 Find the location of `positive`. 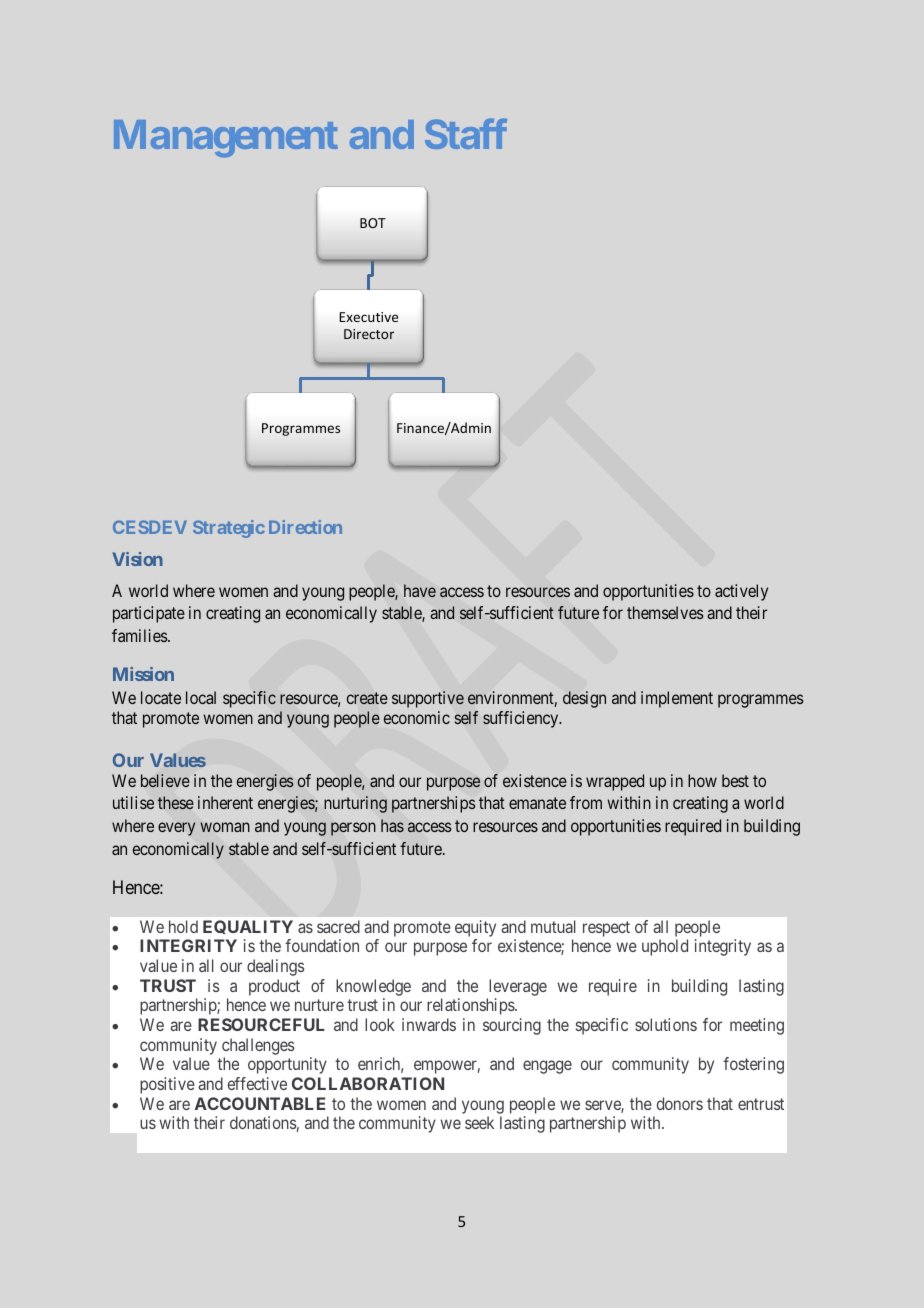

positive is located at coordinates (167, 1085).
